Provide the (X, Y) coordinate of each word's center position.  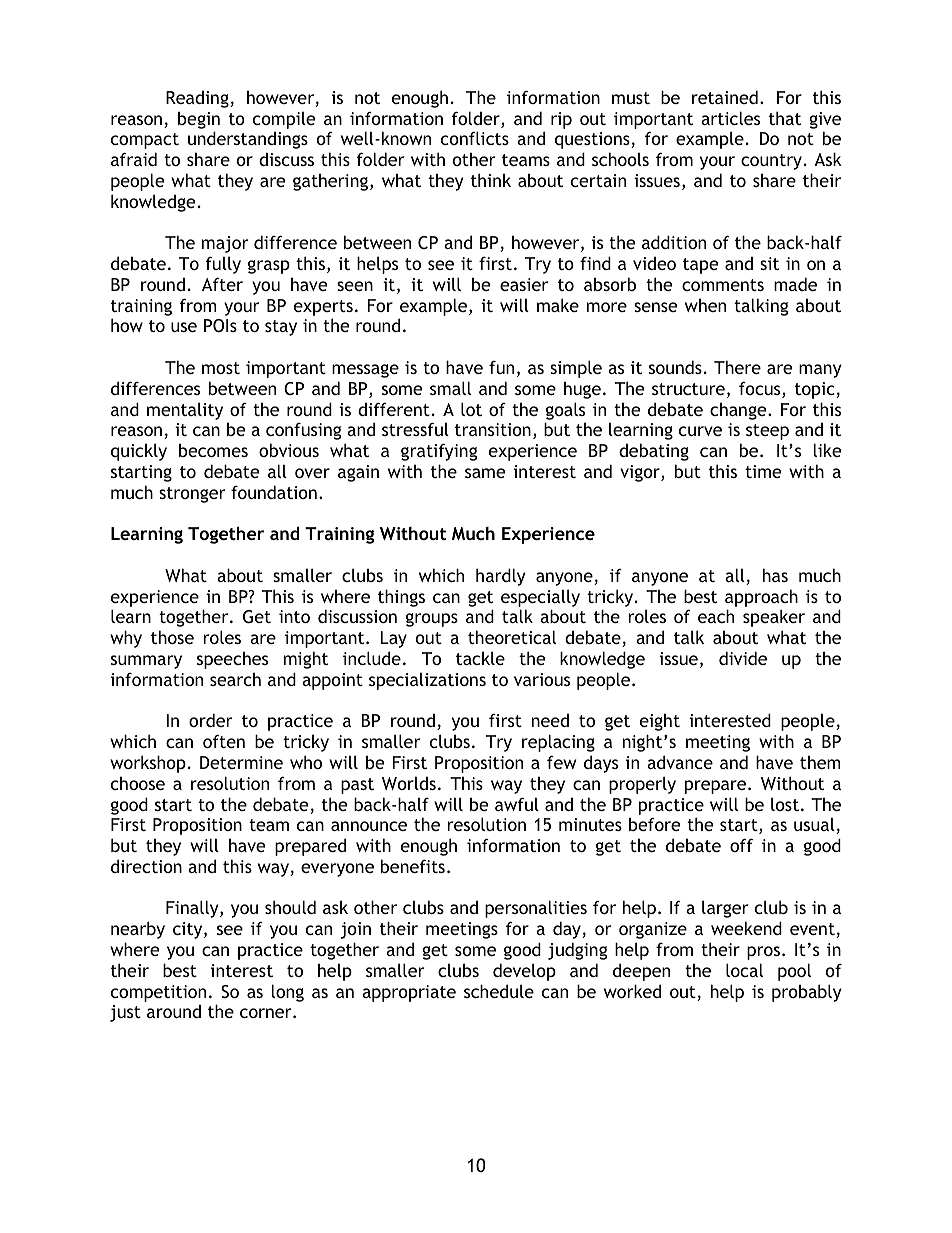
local (744, 970)
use (184, 327)
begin (199, 120)
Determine (241, 762)
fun (501, 367)
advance (680, 762)
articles (730, 118)
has (775, 575)
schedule (499, 991)
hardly (500, 577)
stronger (192, 495)
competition (158, 993)
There (737, 367)
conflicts (475, 138)
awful (517, 804)
